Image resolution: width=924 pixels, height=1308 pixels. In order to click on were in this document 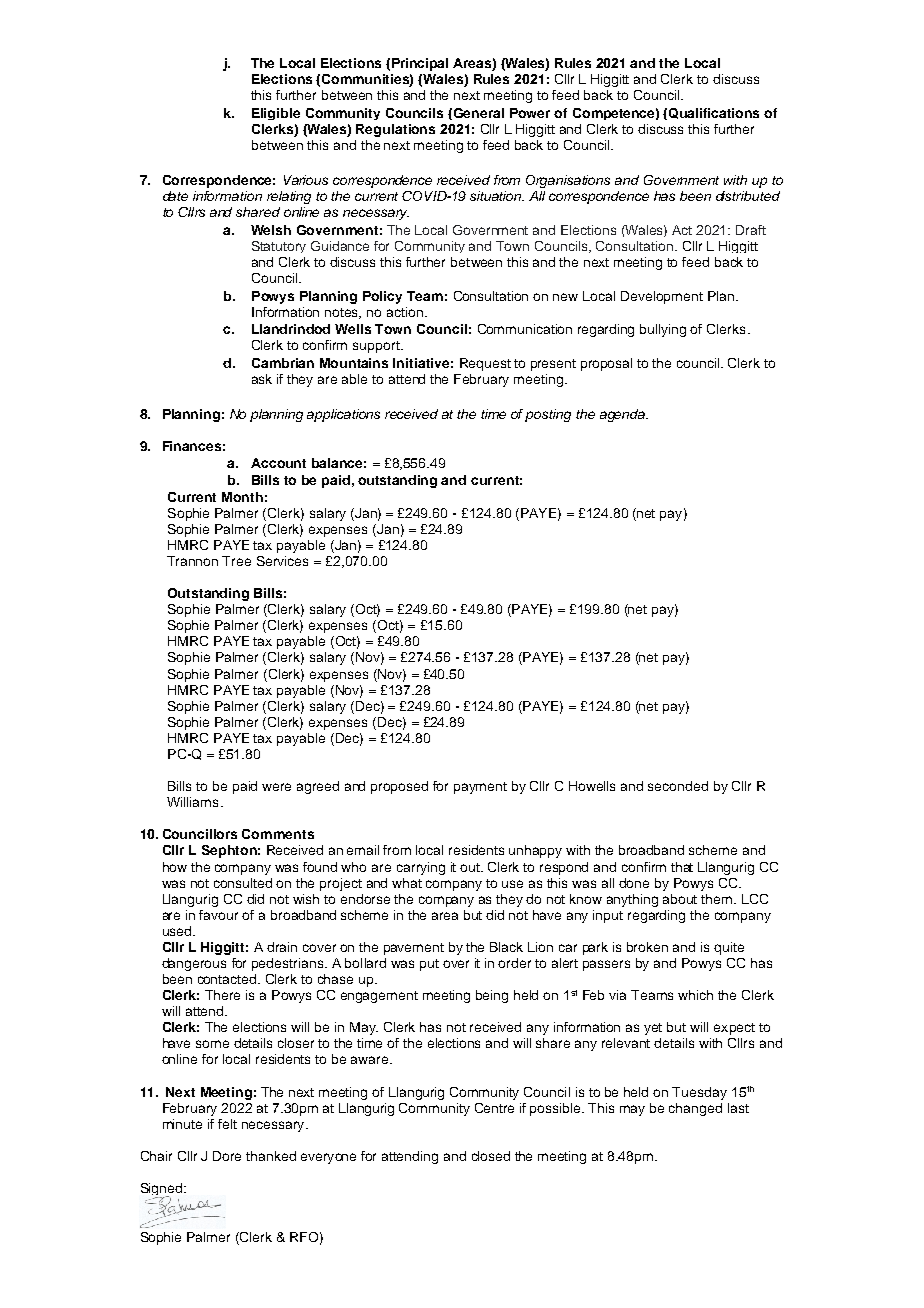, I will do `click(276, 787)`.
